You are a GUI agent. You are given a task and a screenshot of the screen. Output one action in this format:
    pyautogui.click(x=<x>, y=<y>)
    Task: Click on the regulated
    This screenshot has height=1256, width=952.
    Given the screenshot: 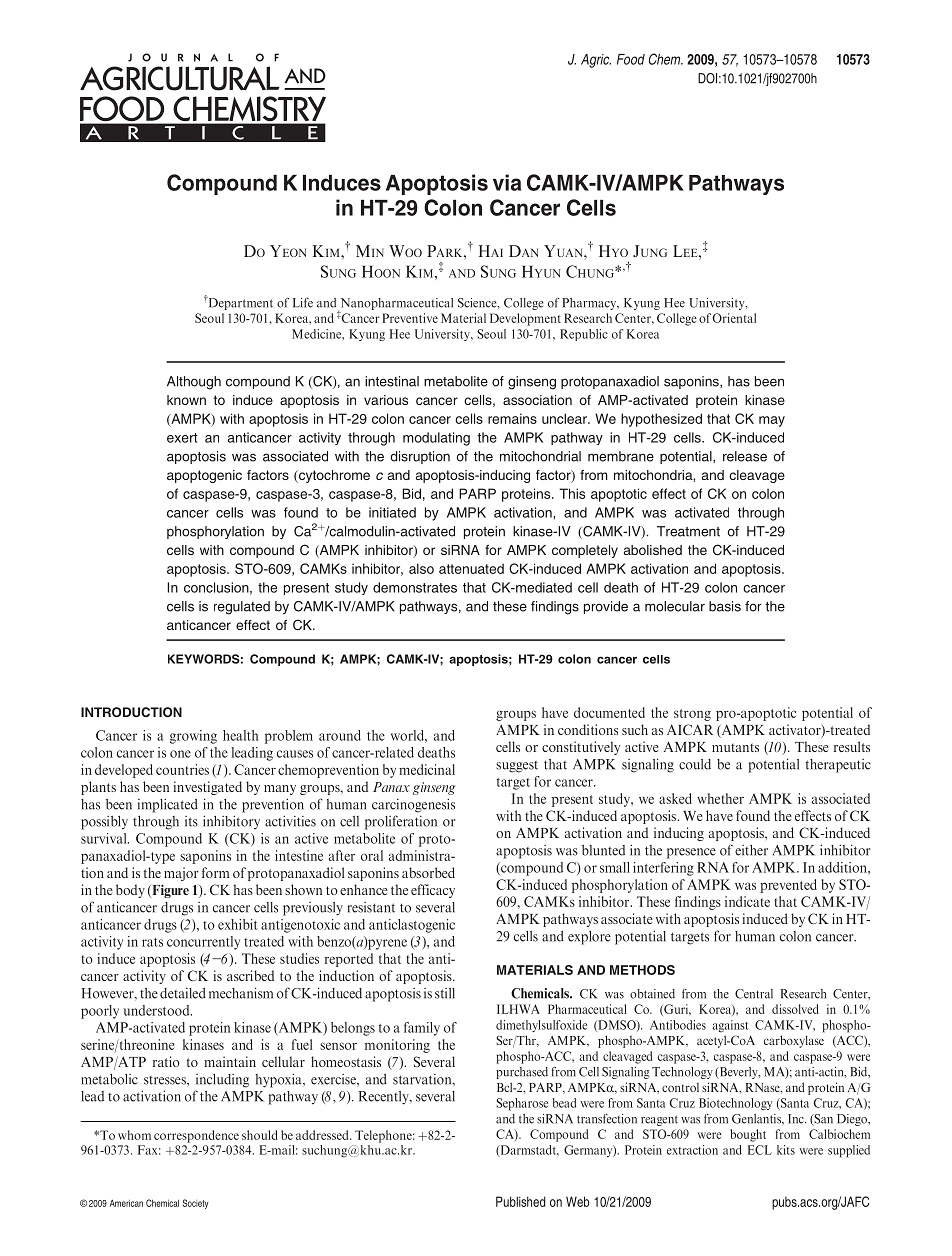 What is the action you would take?
    pyautogui.click(x=242, y=608)
